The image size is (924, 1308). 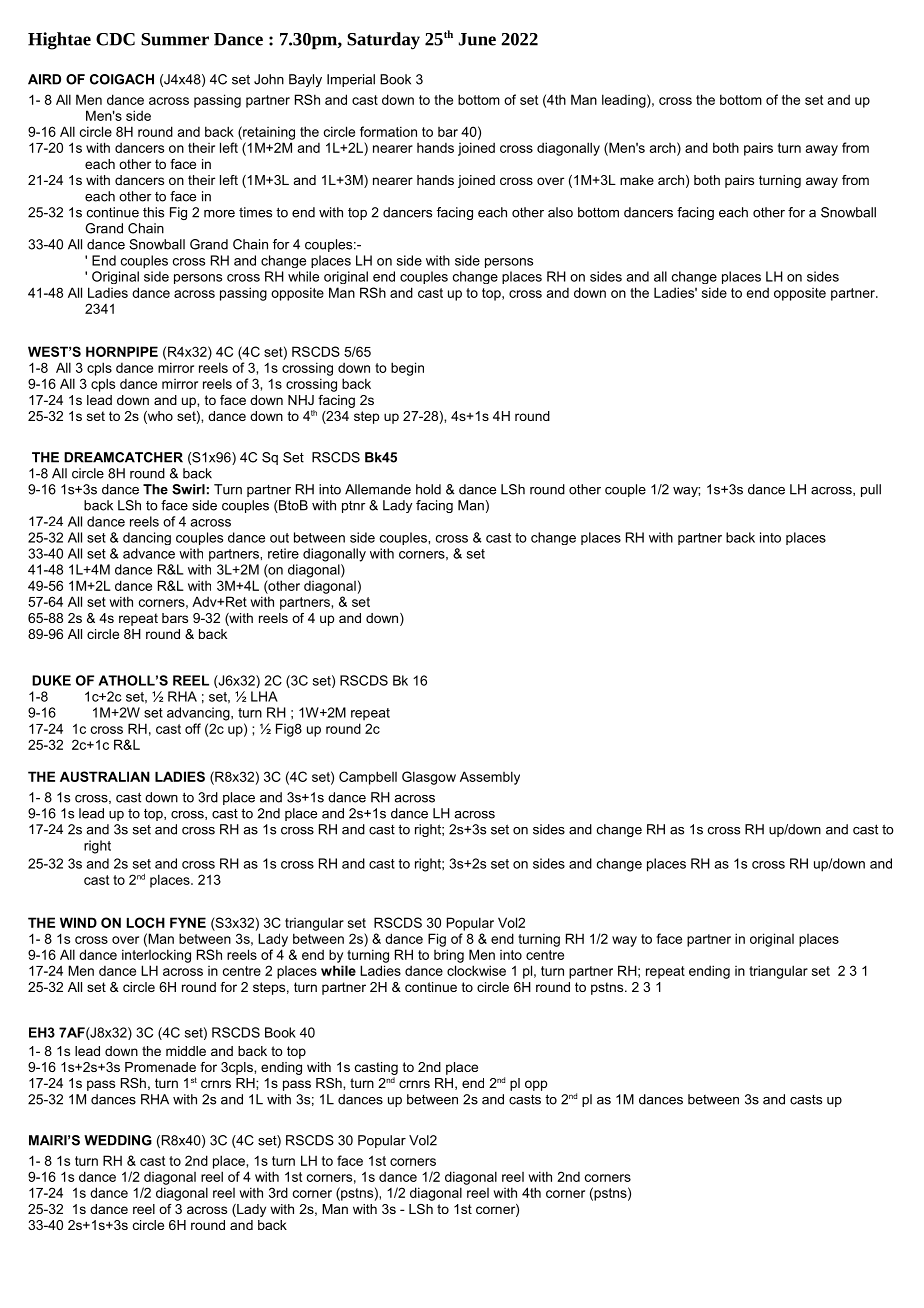 I want to click on WEDDING, so click(x=118, y=1140).
